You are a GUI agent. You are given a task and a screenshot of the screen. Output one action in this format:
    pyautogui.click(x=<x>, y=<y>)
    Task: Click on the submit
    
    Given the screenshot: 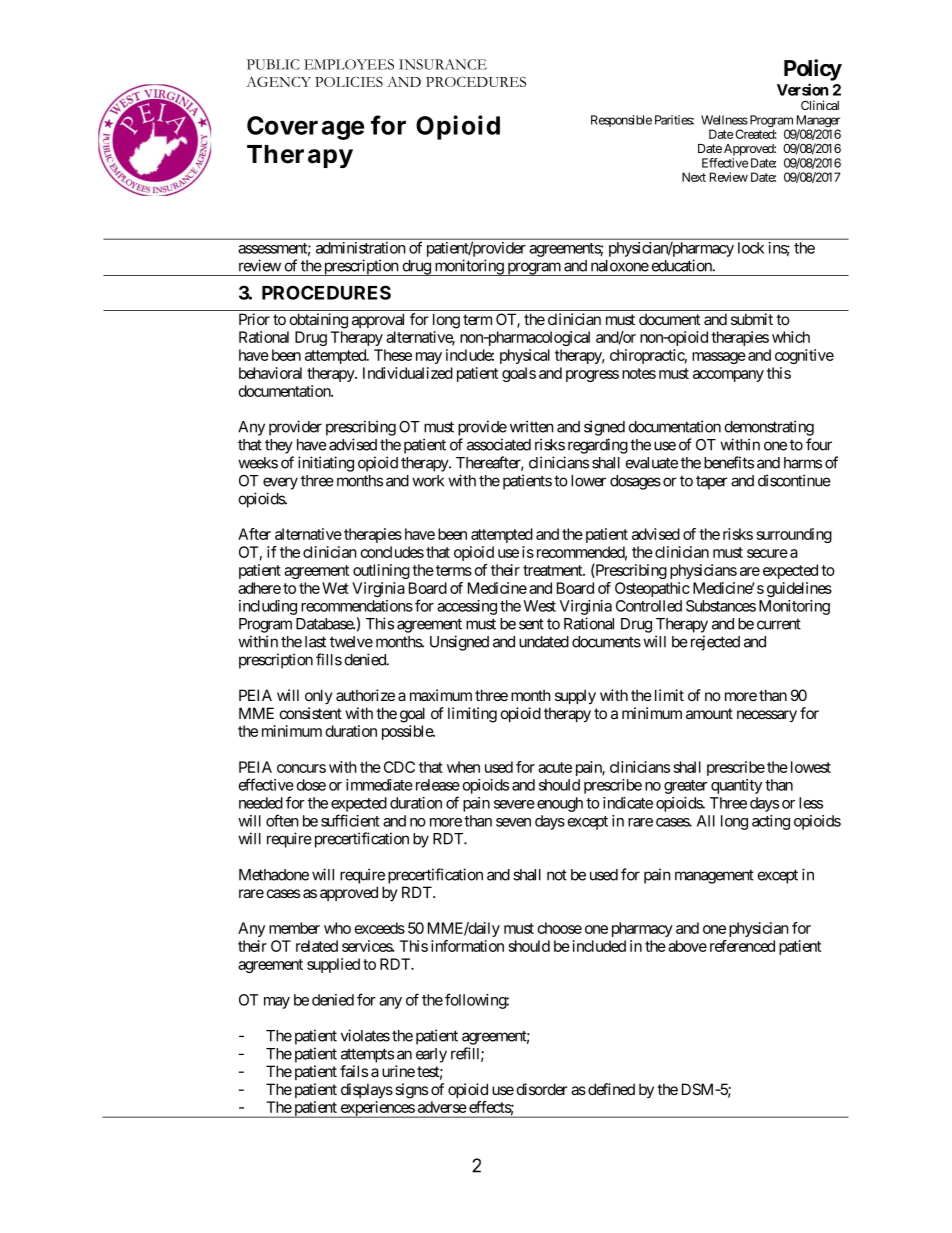 What is the action you would take?
    pyautogui.click(x=752, y=319)
